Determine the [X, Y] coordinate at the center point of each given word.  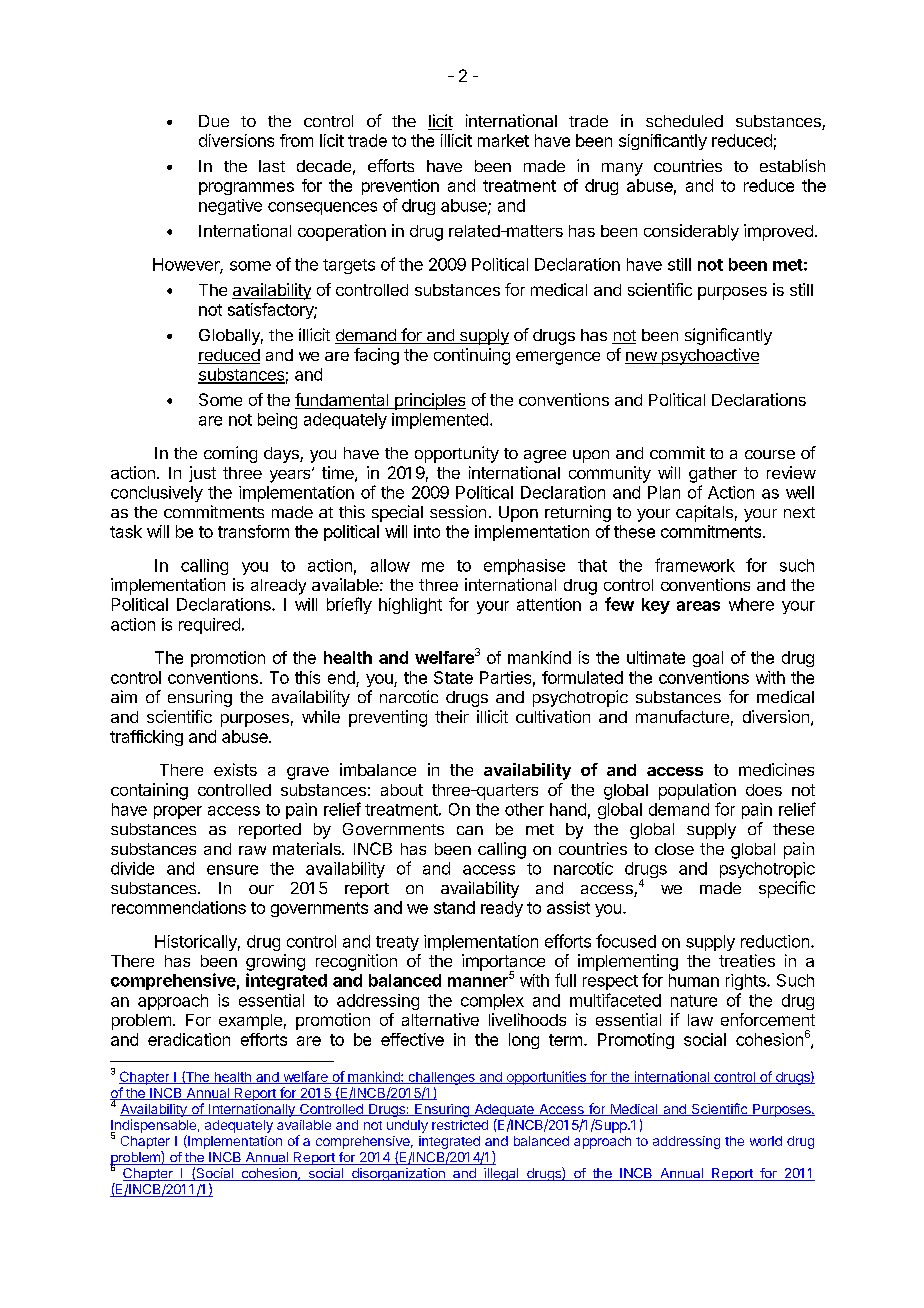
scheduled [684, 121]
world [766, 1141]
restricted [460, 1125]
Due [214, 121]
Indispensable [153, 1127]
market [503, 140]
